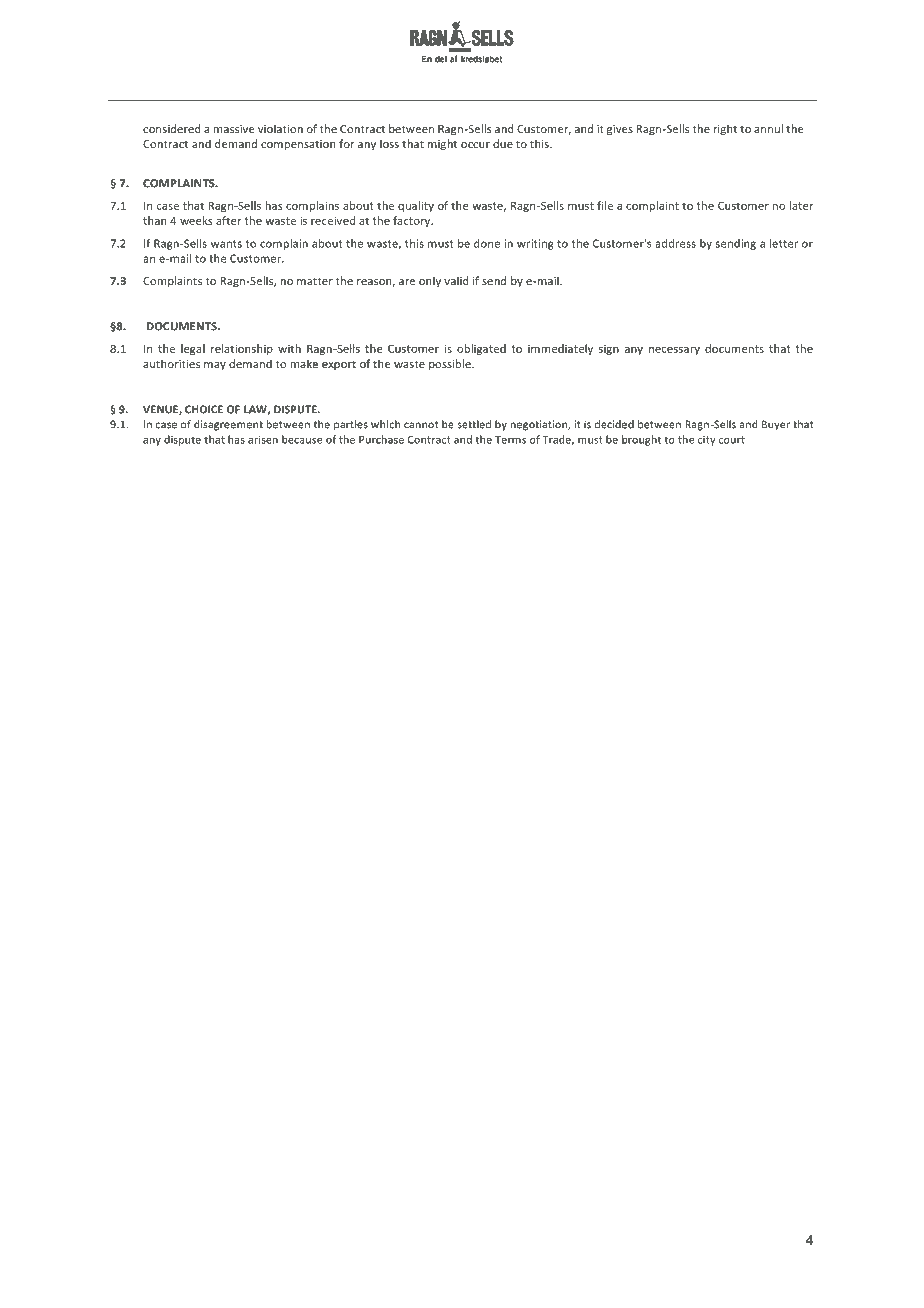 The image size is (924, 1308). Describe the element at coordinates (475, 145) in the screenshot. I see `occur` at that location.
